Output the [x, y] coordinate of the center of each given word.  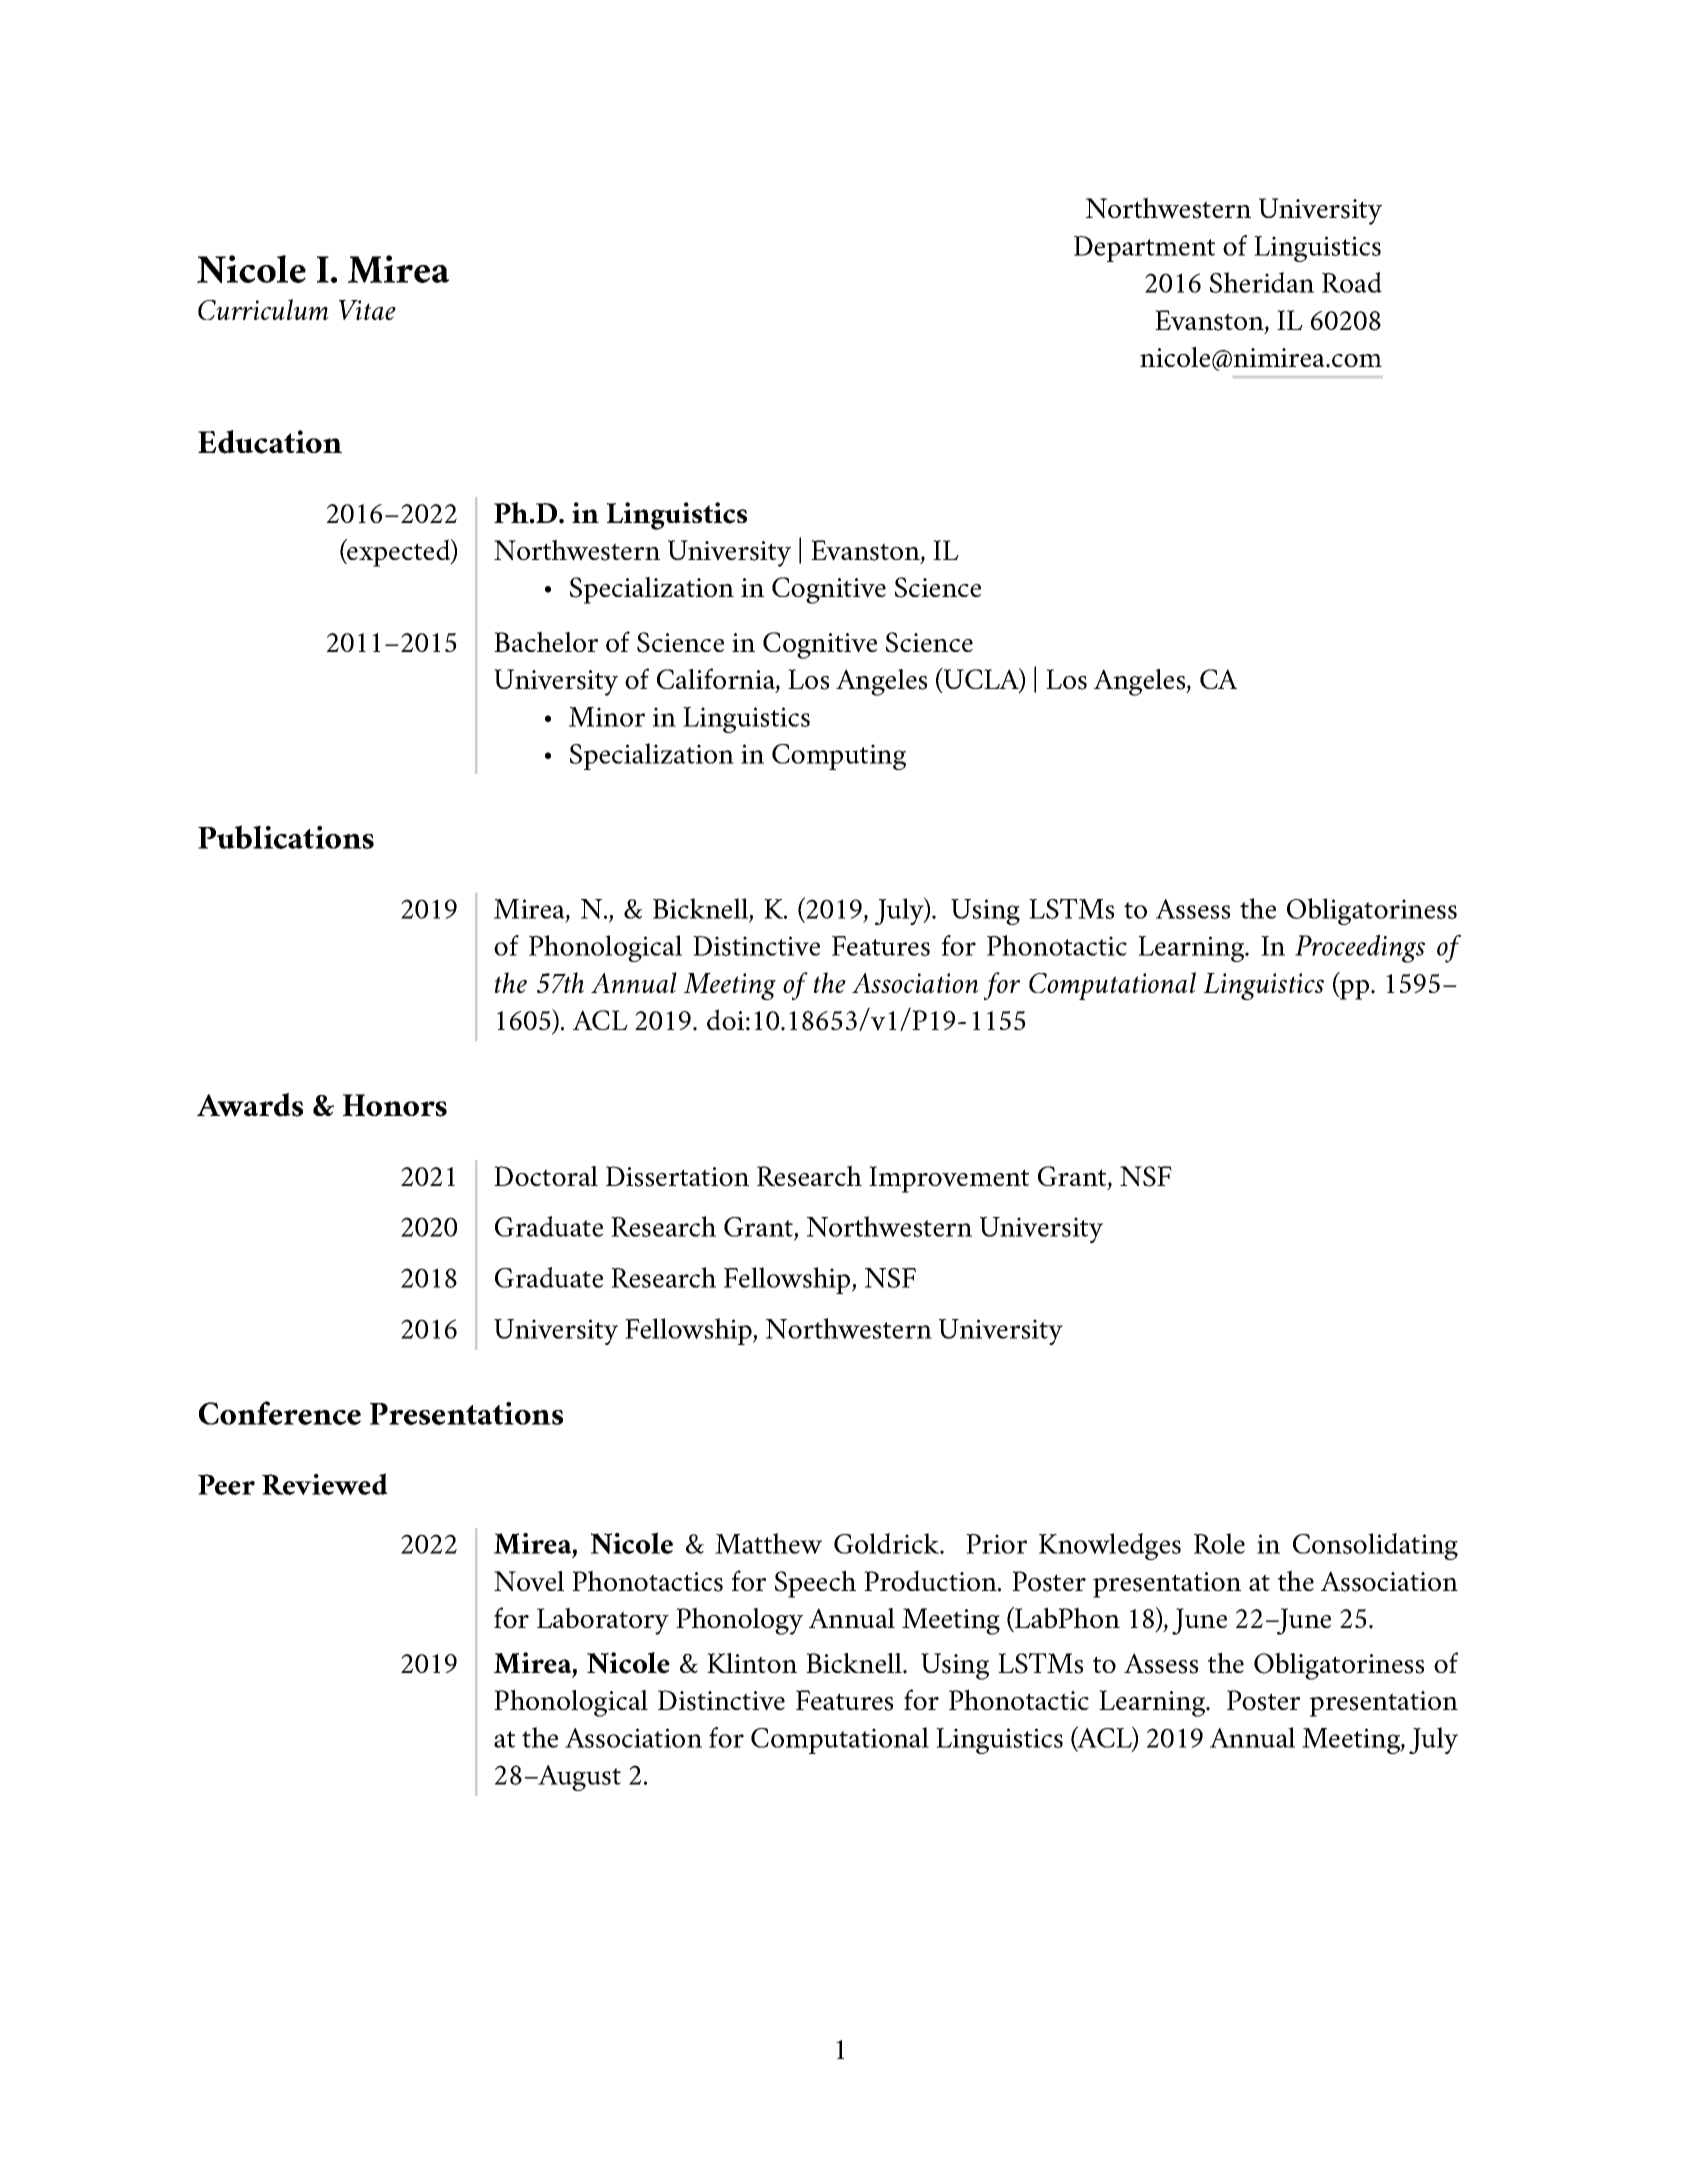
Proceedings [1360, 949]
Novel [529, 1581]
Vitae [367, 310]
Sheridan [1262, 282]
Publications [286, 837]
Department [1144, 249]
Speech [815, 1584]
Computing [839, 757]
